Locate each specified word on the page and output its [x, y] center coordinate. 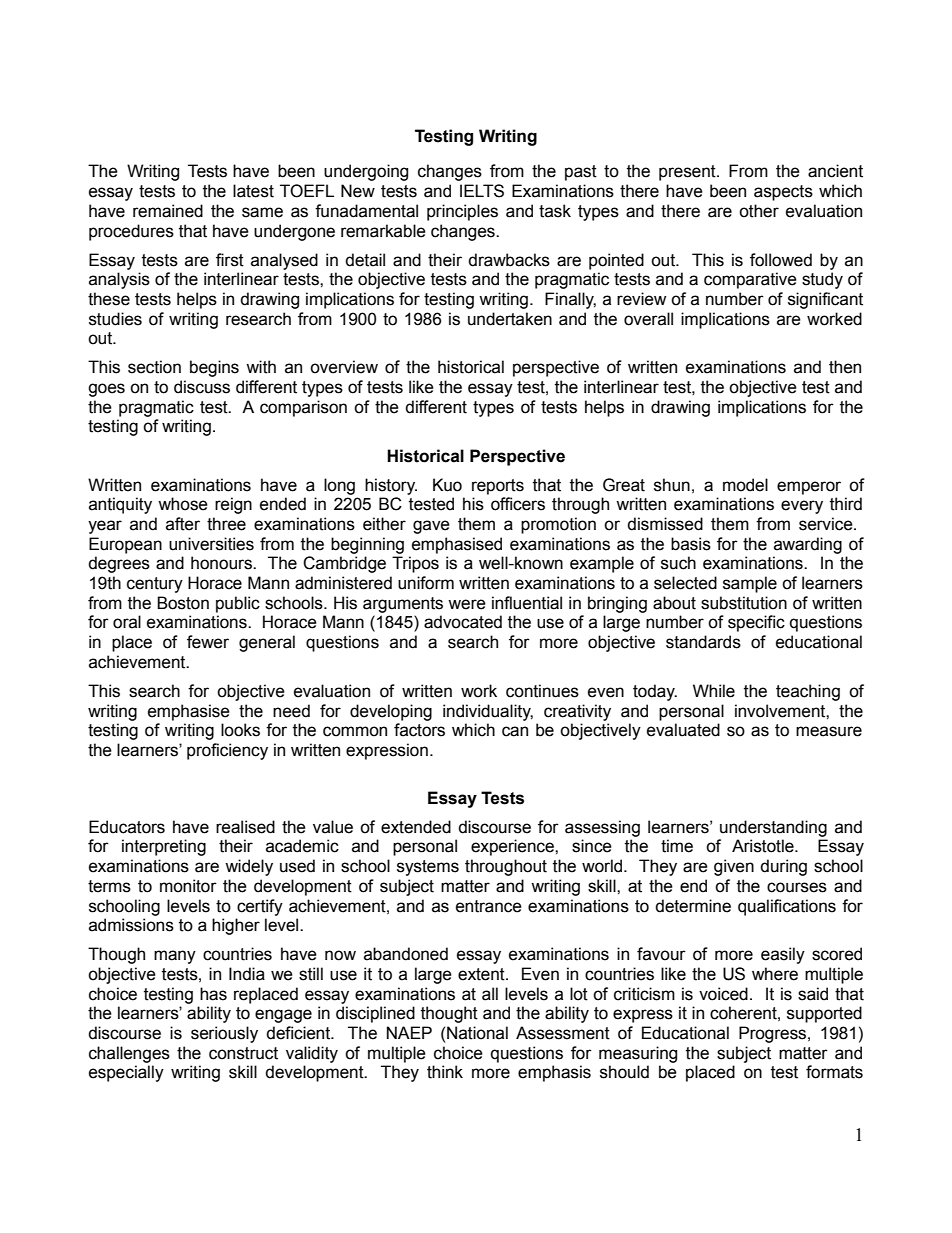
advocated [463, 622]
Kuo [447, 485]
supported [824, 1014]
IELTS [482, 191]
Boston [183, 603]
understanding [773, 828]
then [845, 367]
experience [513, 847]
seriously [224, 1034]
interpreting [164, 847]
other [759, 211]
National [477, 1033]
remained [168, 211]
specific [756, 623]
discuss [202, 387]
